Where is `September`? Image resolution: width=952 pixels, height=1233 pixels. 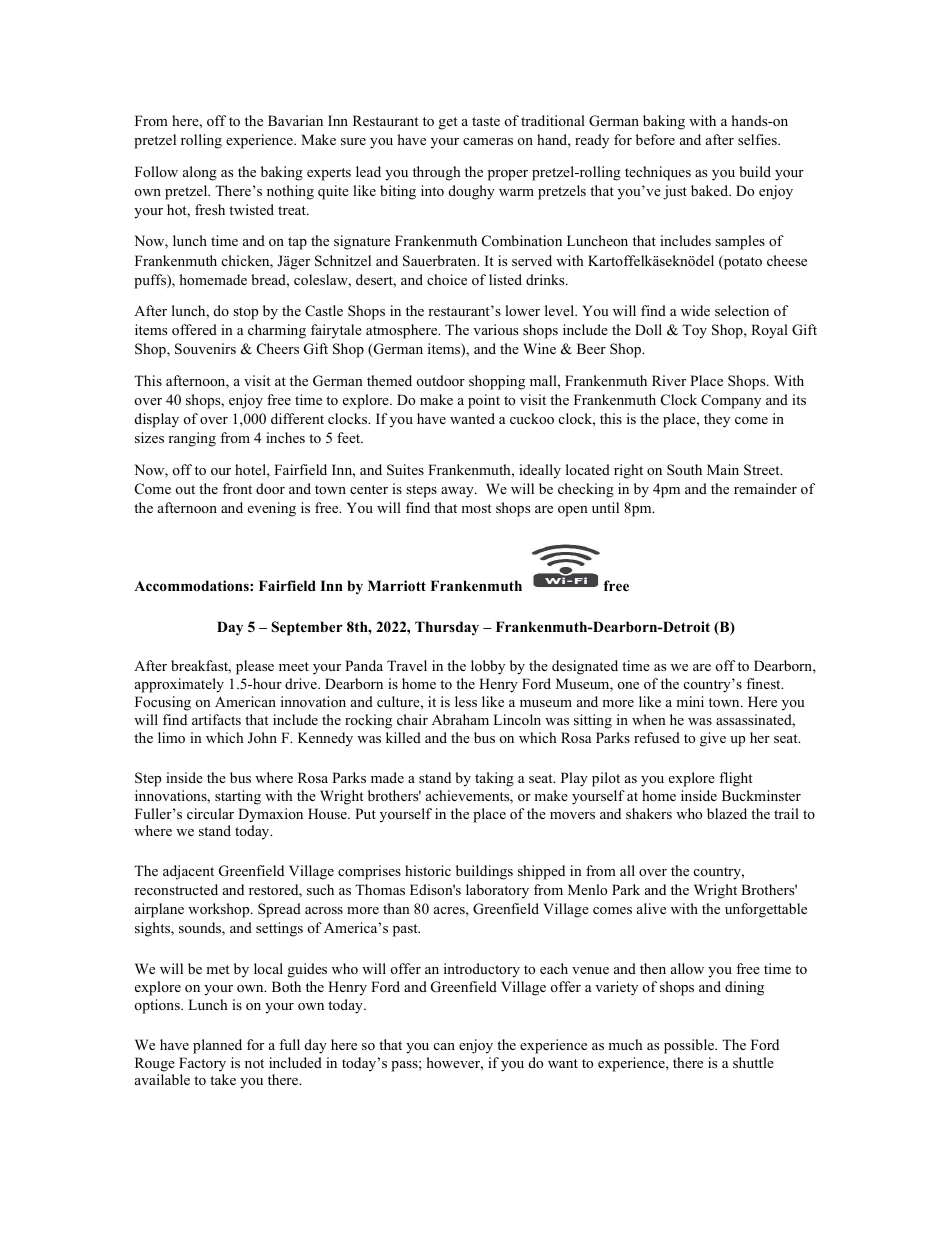
September is located at coordinates (307, 628).
